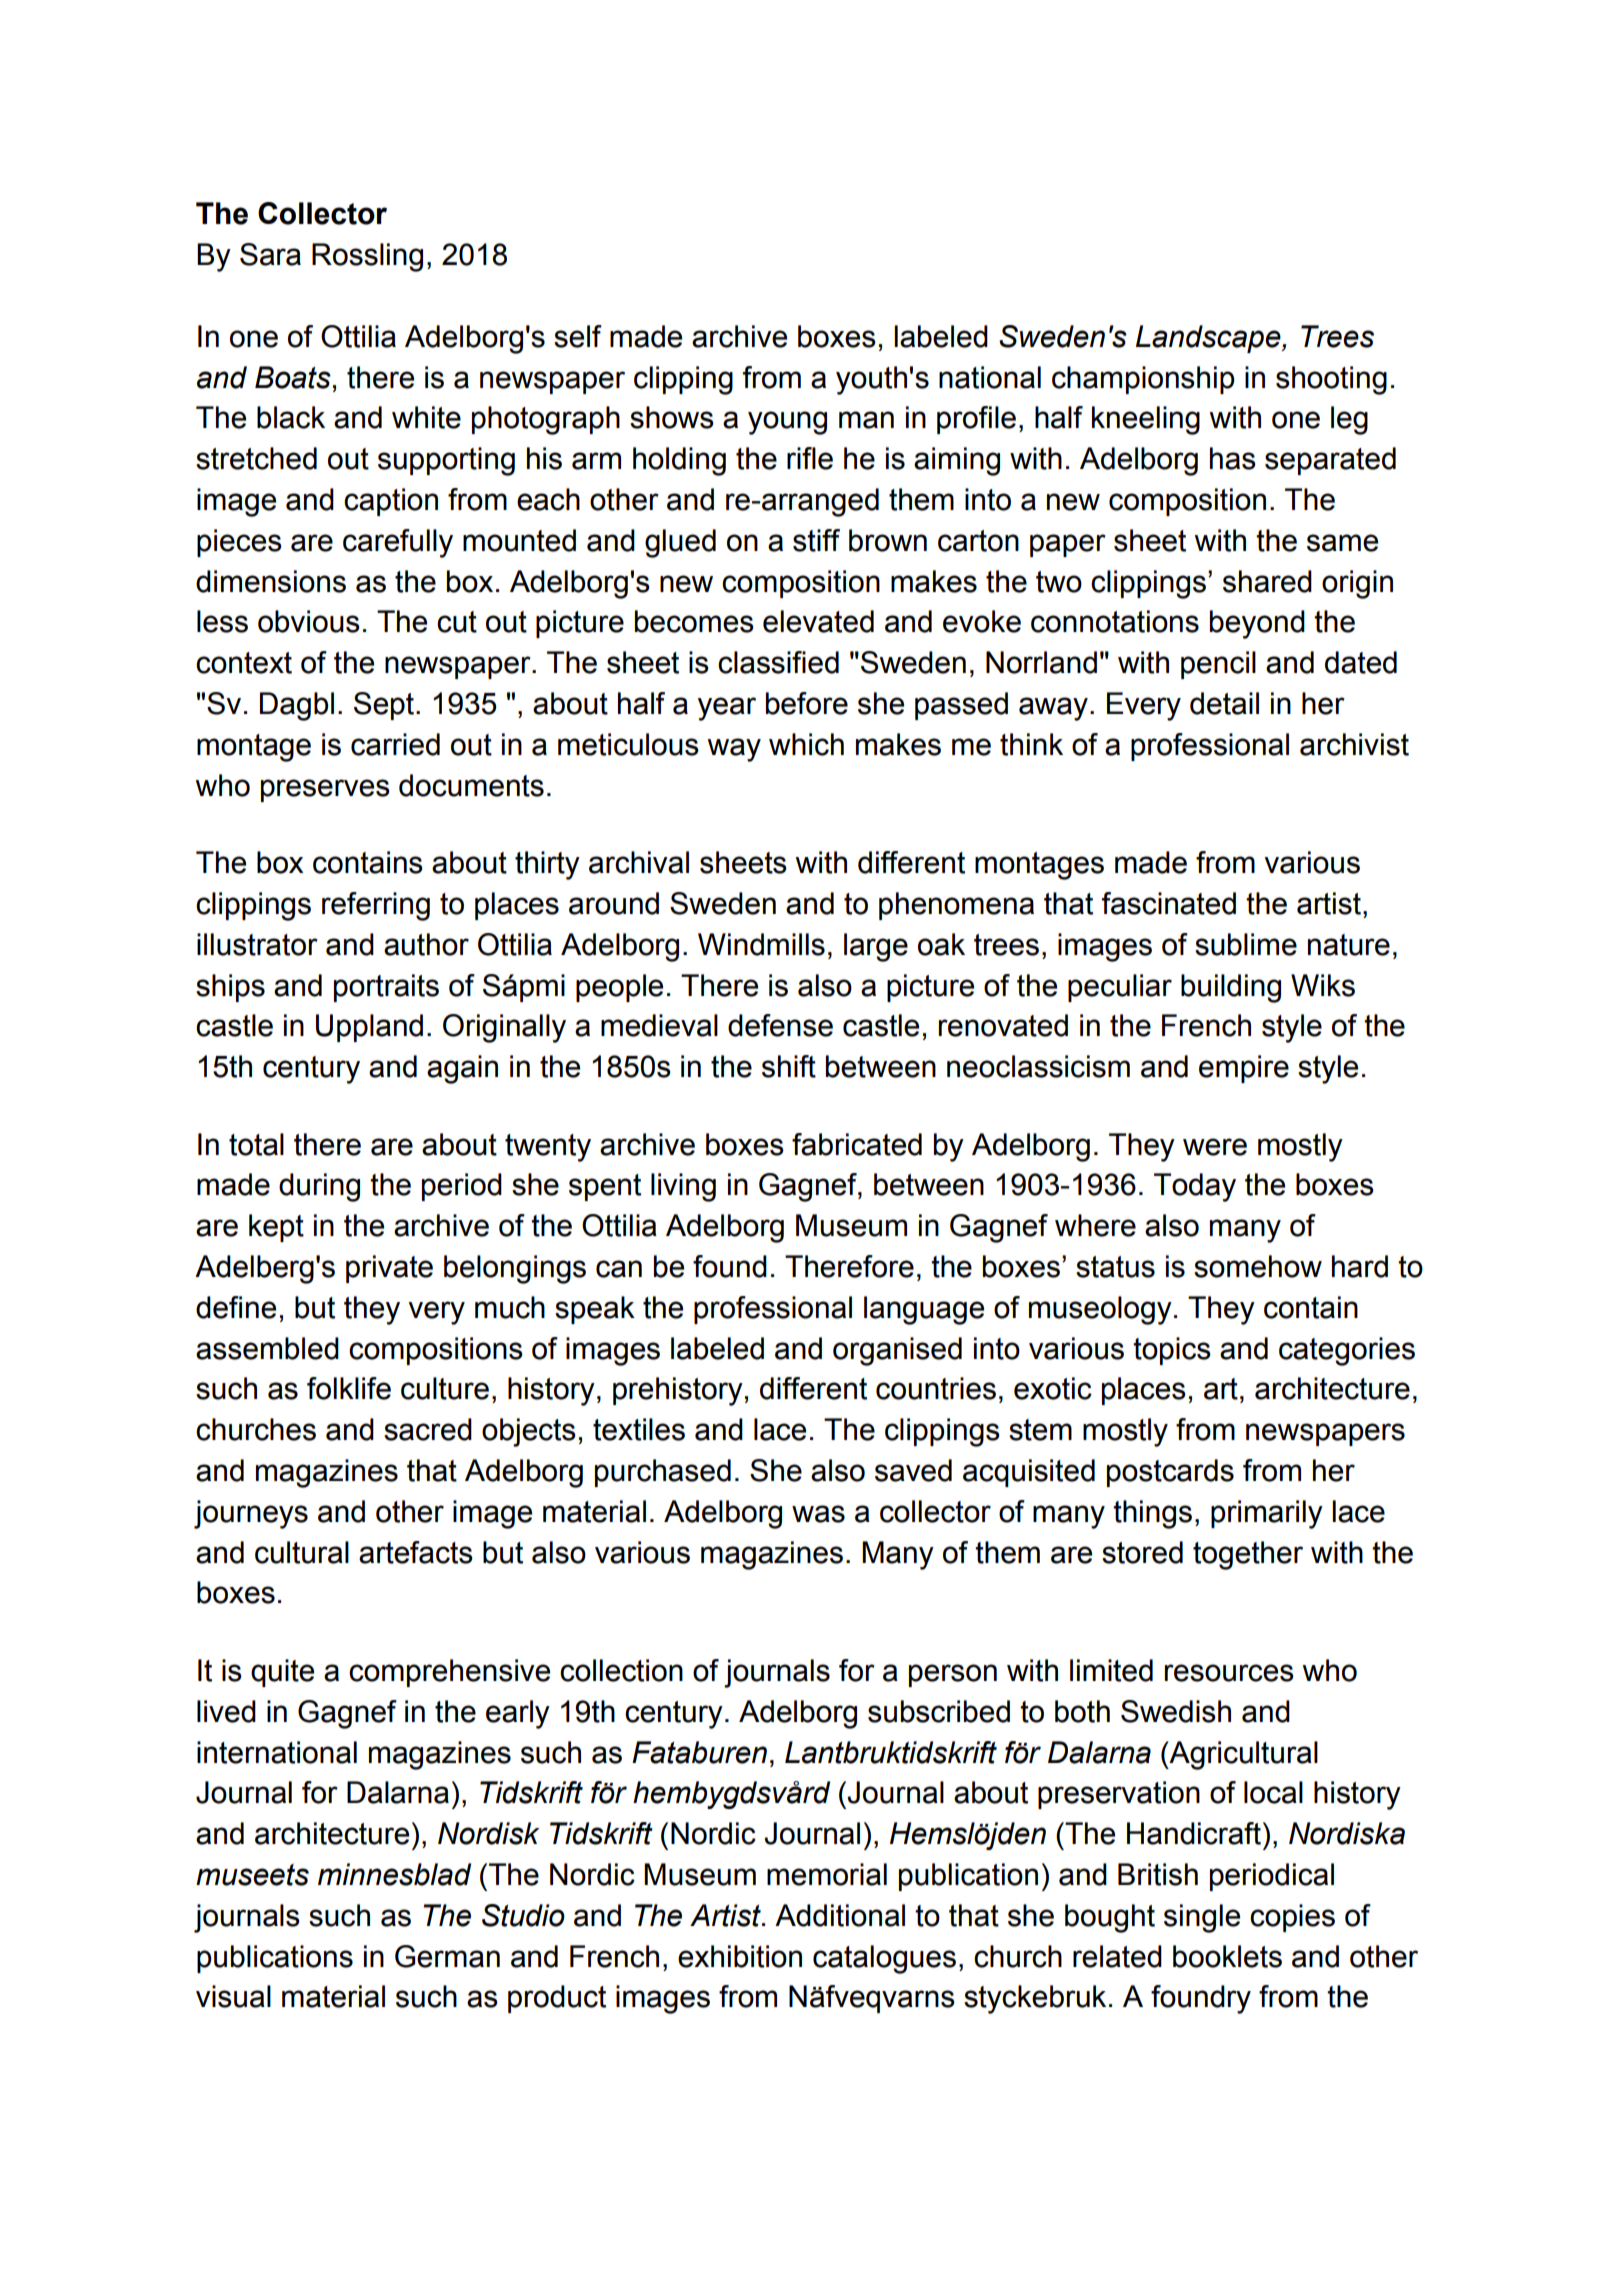  Describe the element at coordinates (806, 744) in the screenshot. I see `which` at that location.
